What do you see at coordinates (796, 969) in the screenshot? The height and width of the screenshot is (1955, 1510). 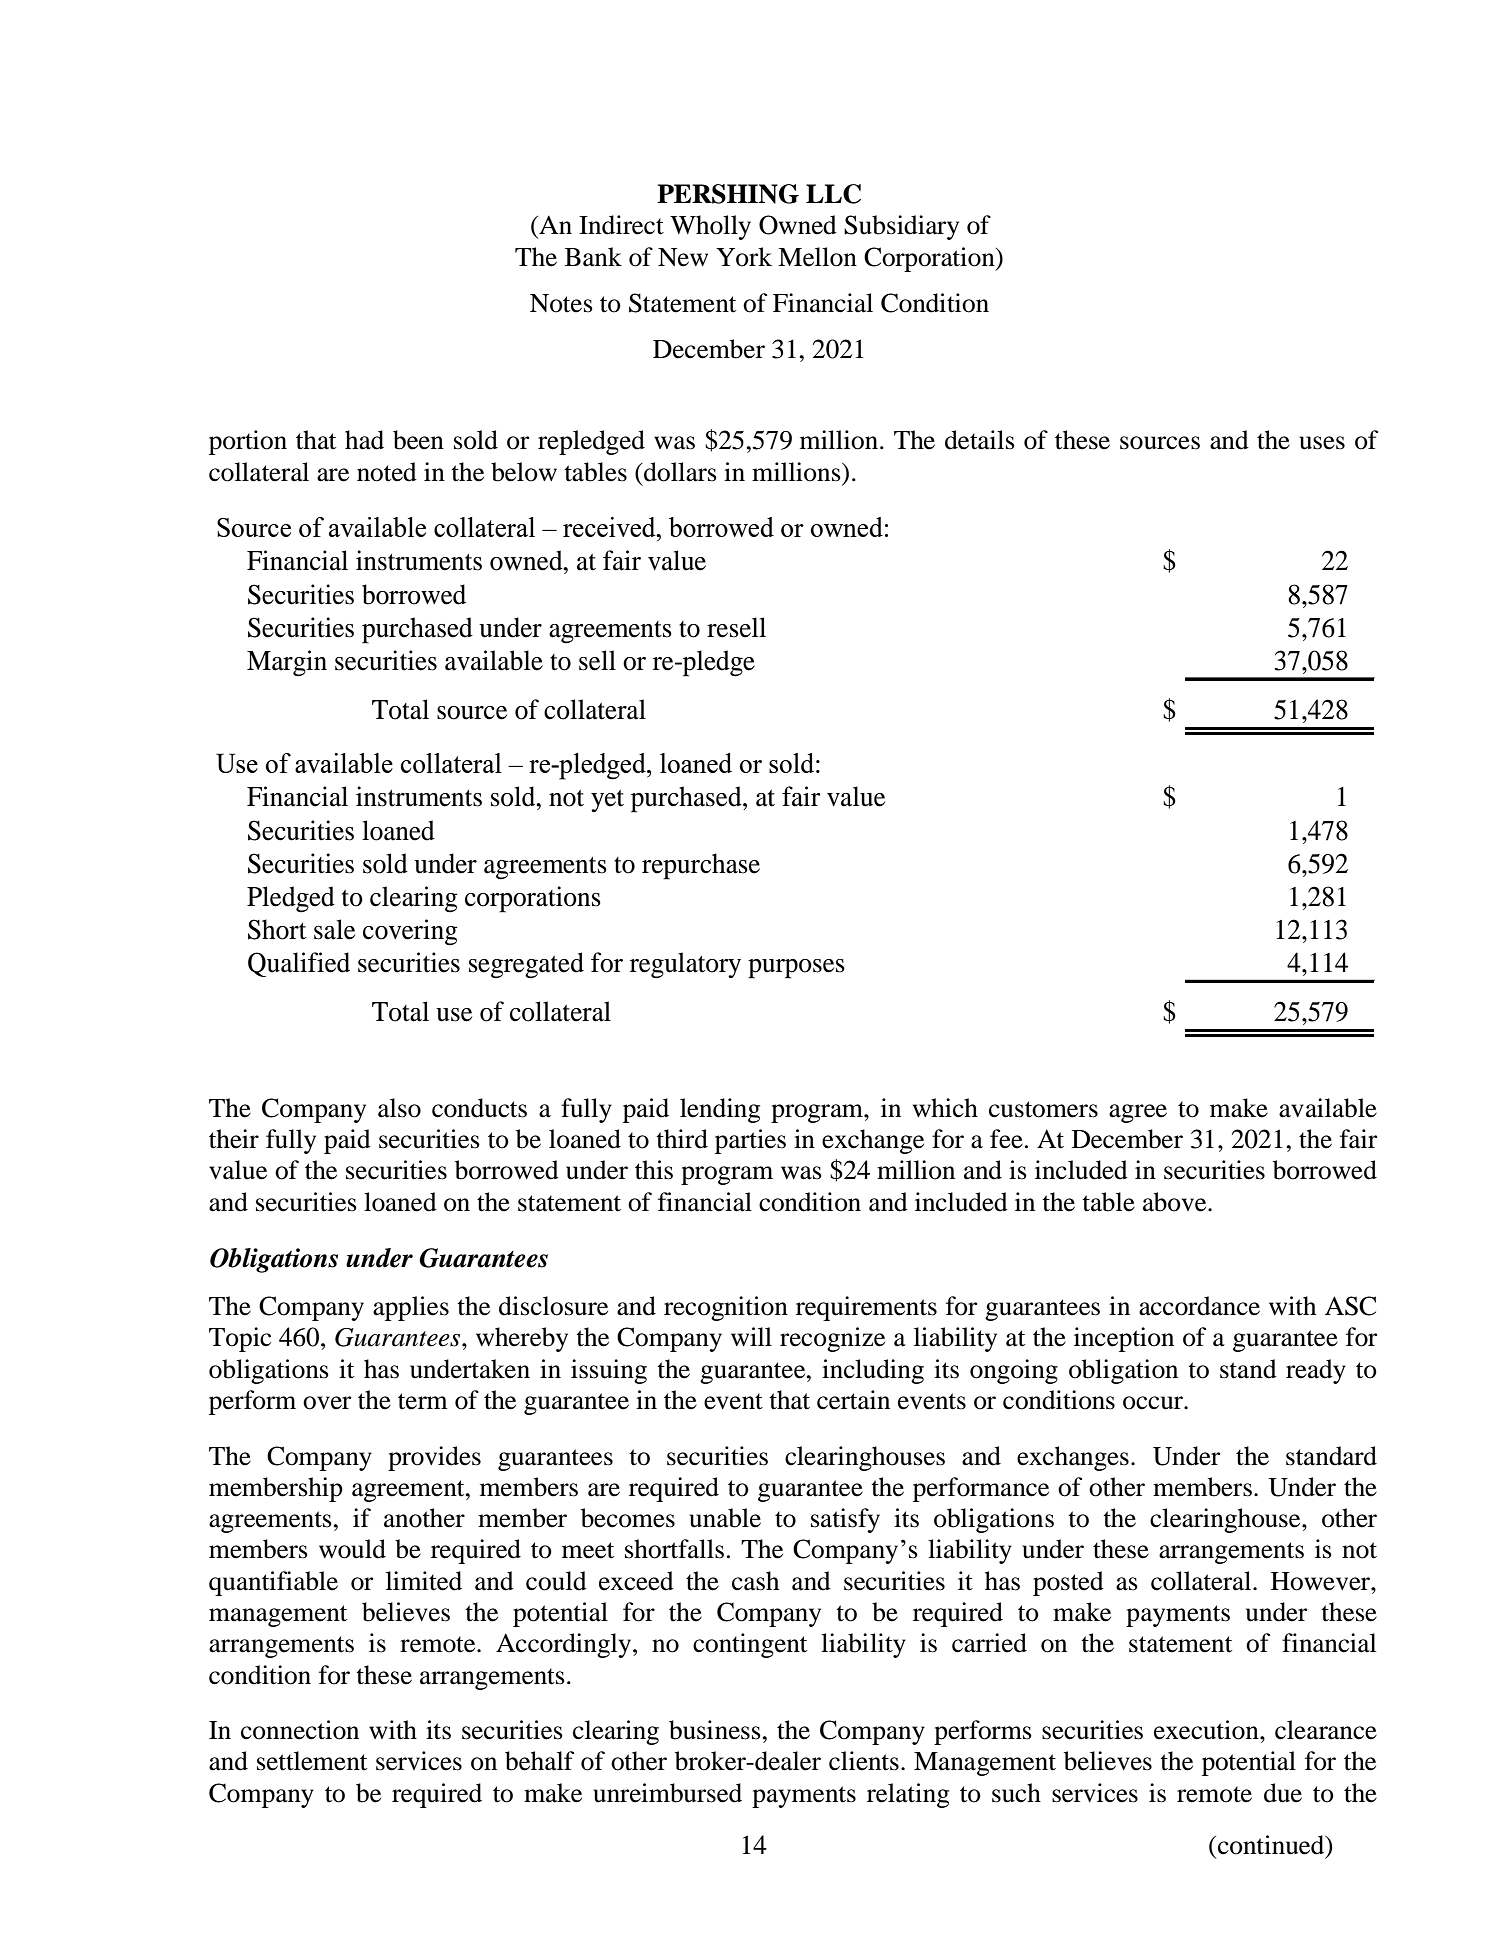 I see `purposes` at bounding box center [796, 969].
